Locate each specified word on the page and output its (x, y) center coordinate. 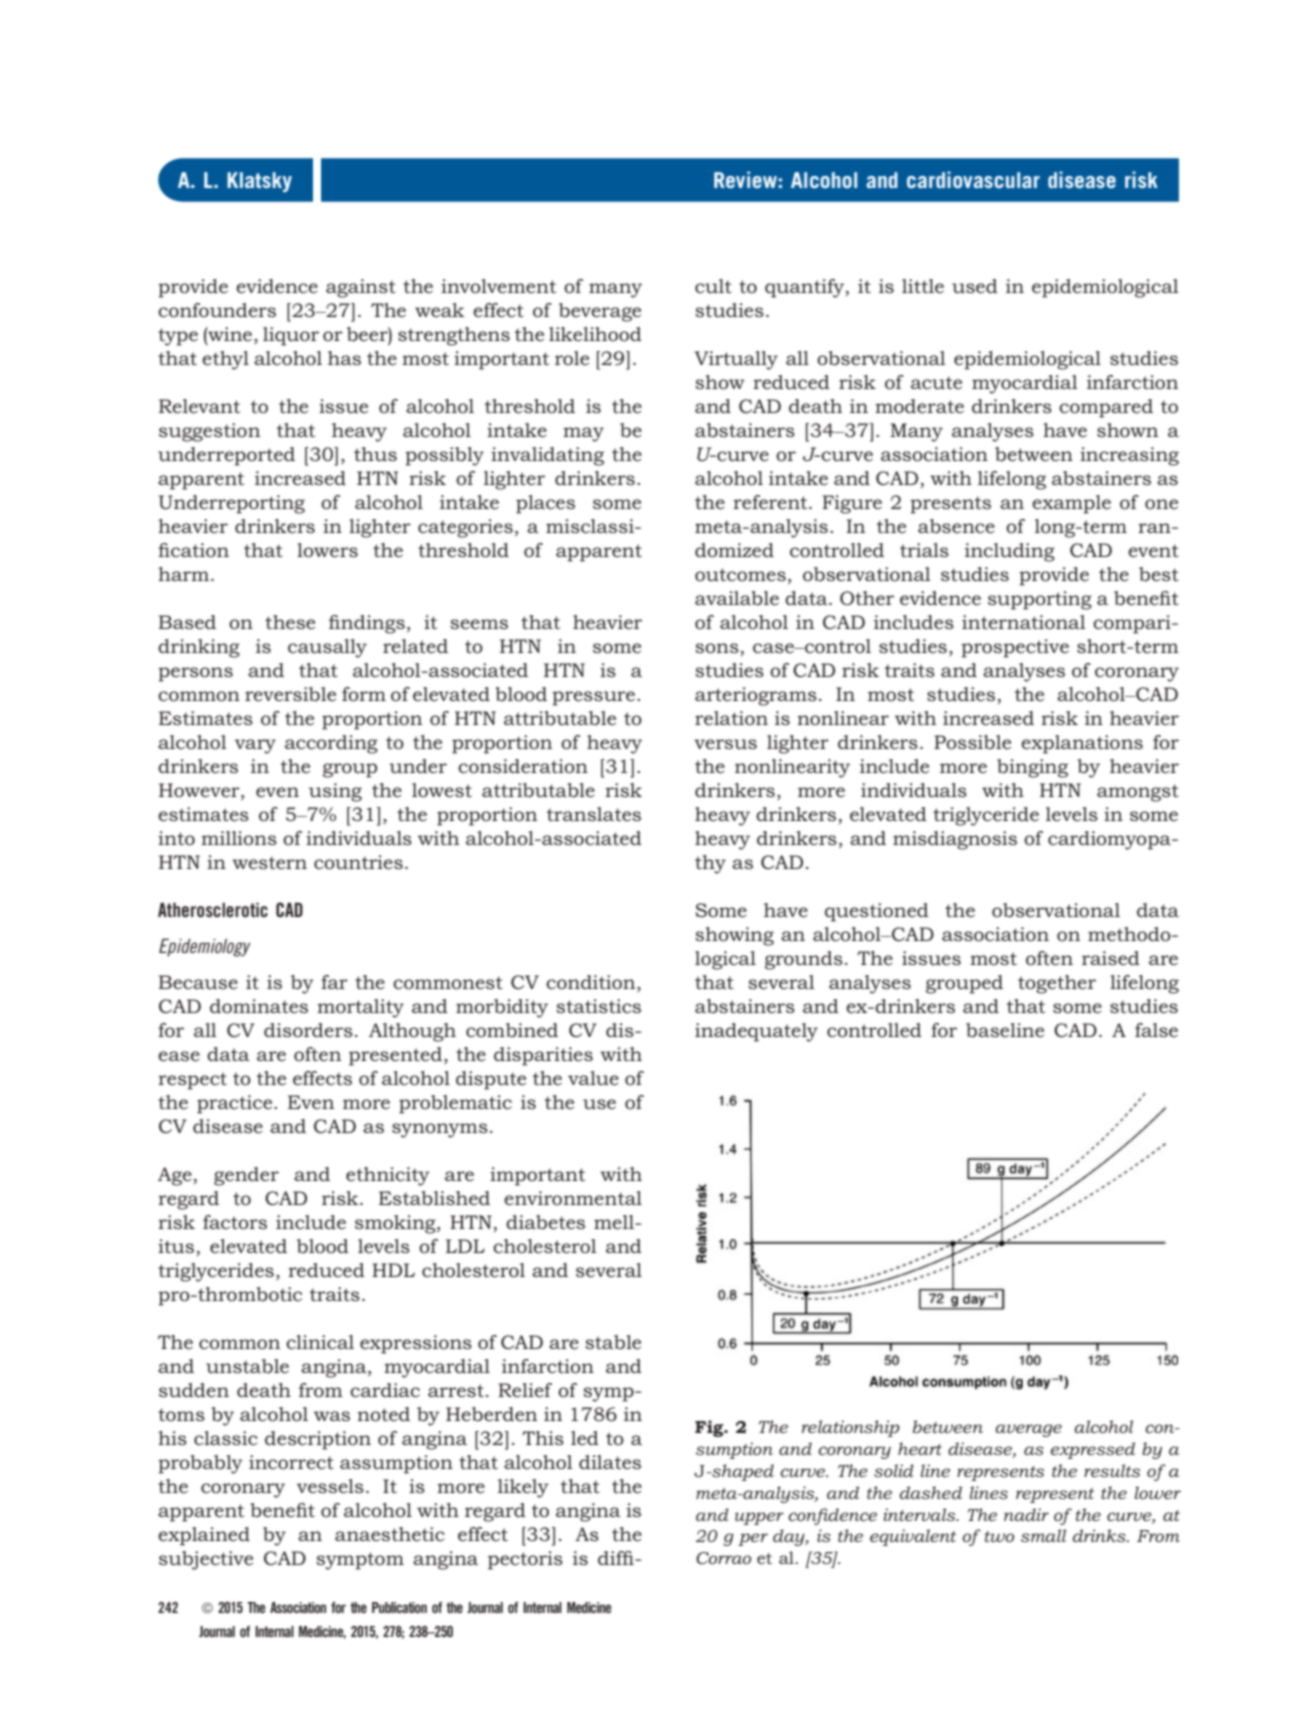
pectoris (525, 1560)
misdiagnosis (955, 840)
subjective (206, 1560)
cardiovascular (973, 179)
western (269, 862)
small (1043, 1535)
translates (594, 814)
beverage (600, 312)
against (361, 288)
